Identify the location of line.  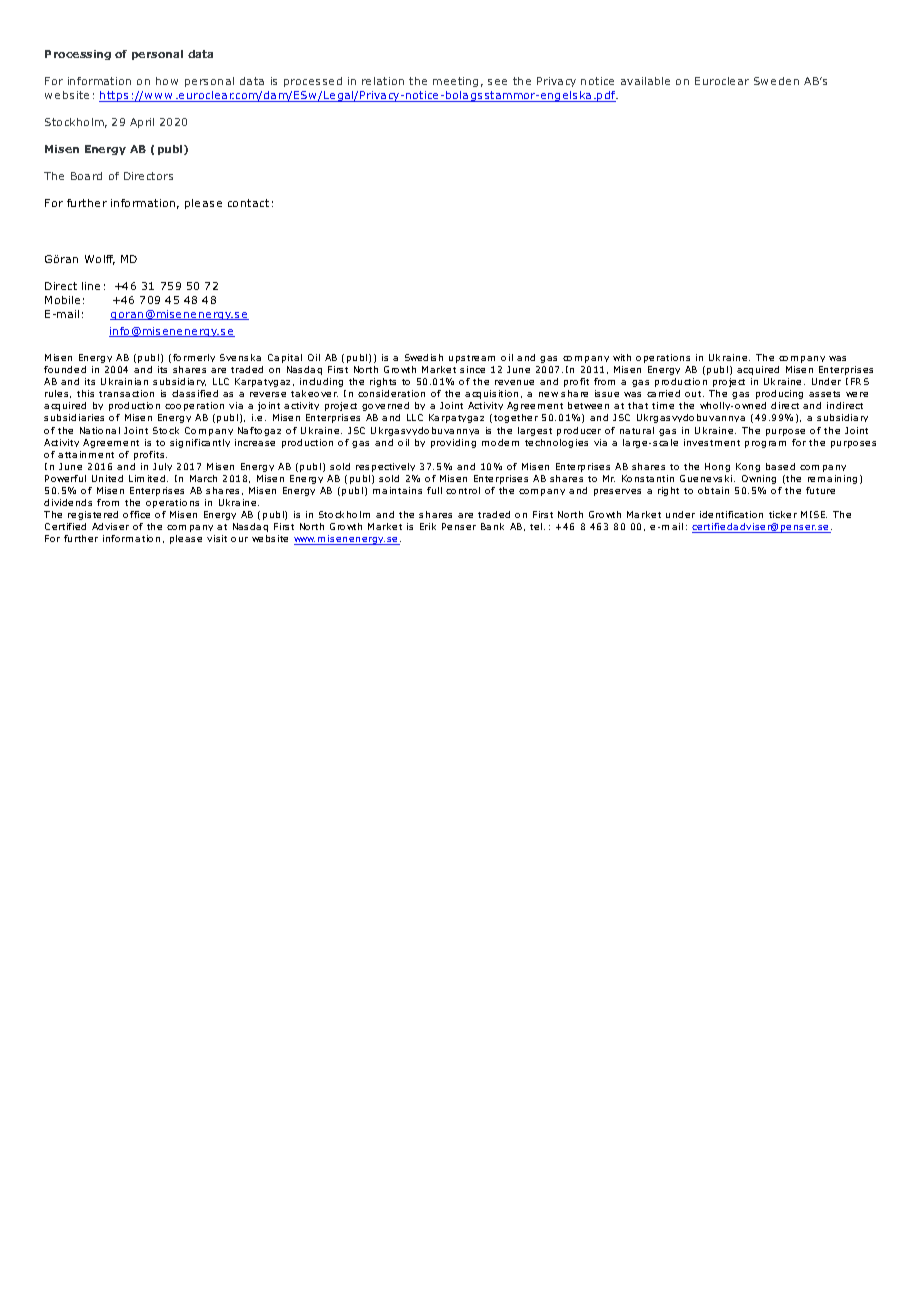
(91, 286).
